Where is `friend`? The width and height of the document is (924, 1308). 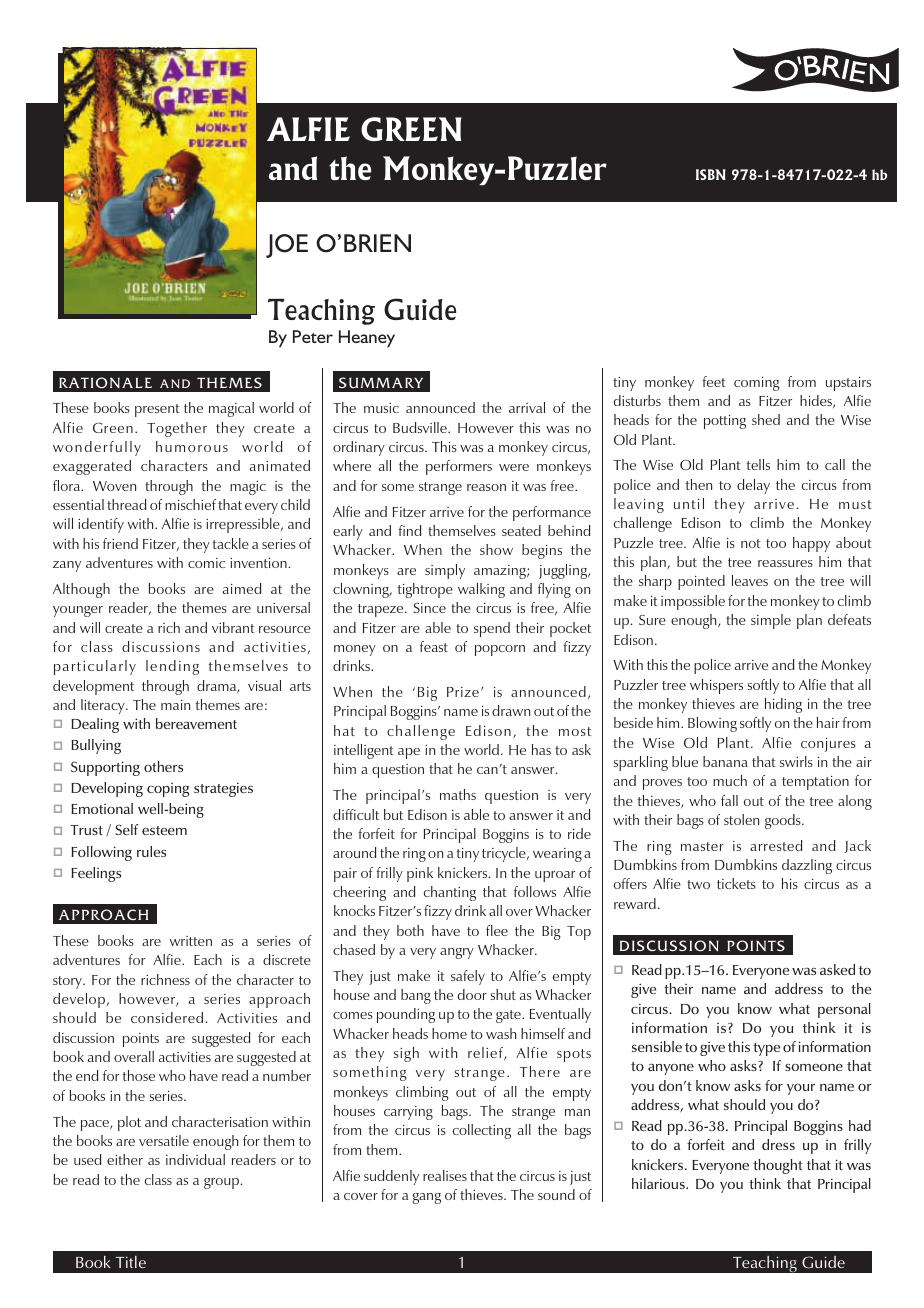 friend is located at coordinates (120, 543).
